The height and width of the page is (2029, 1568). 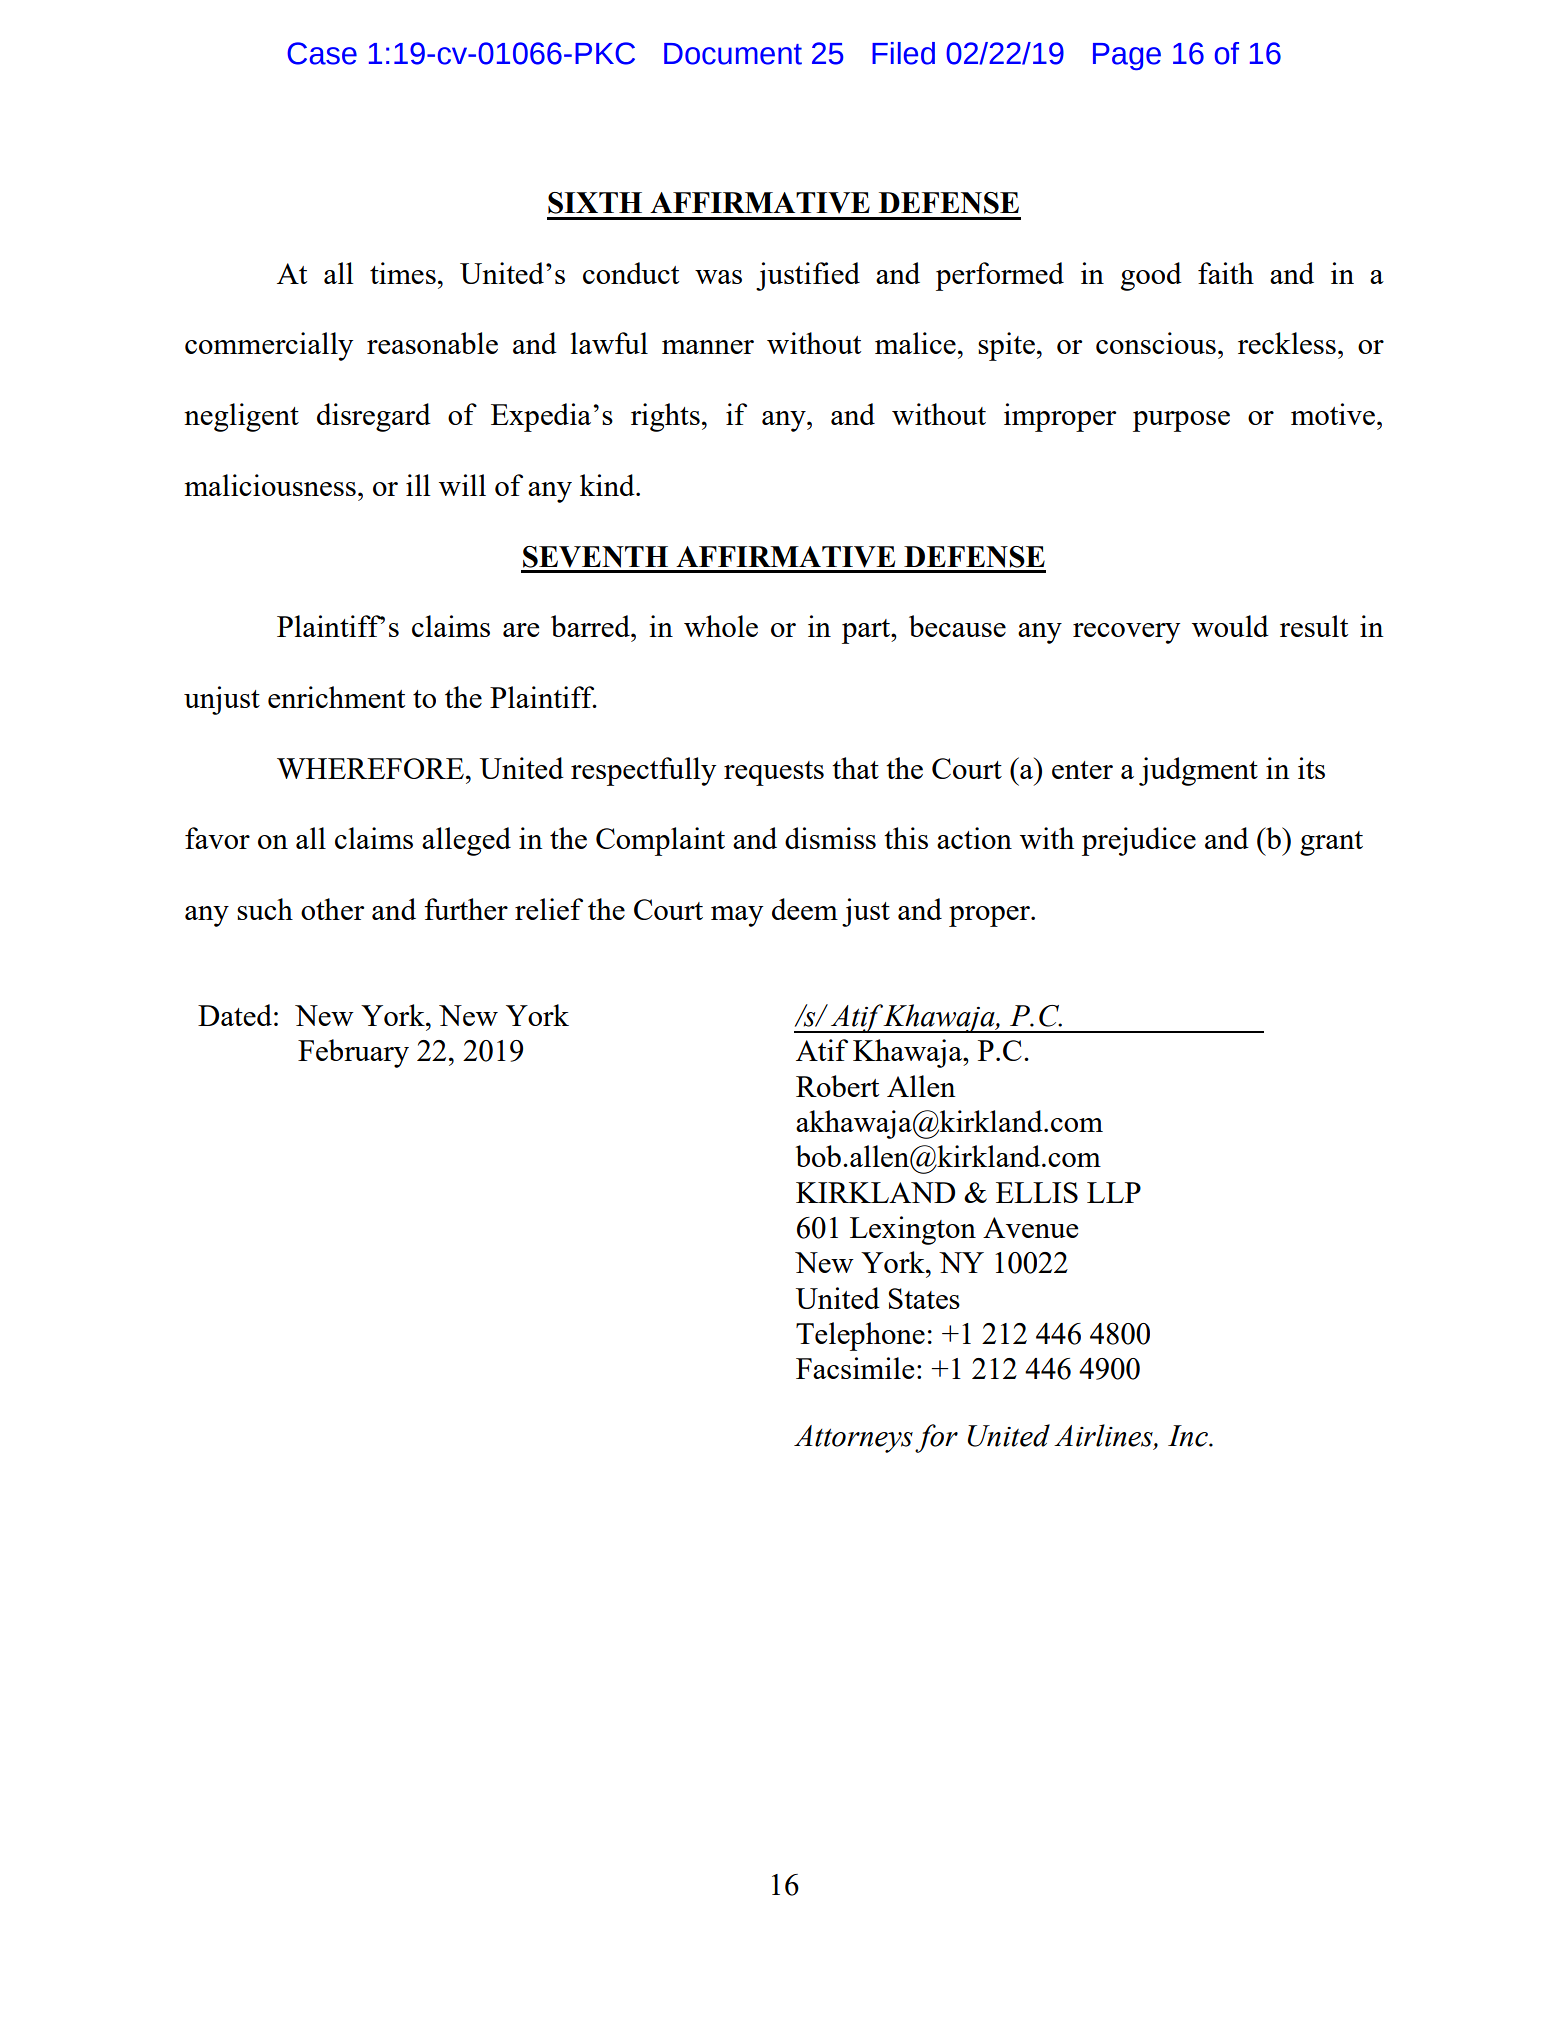 What do you see at coordinates (270, 485) in the page?
I see `maliciousness` at bounding box center [270, 485].
